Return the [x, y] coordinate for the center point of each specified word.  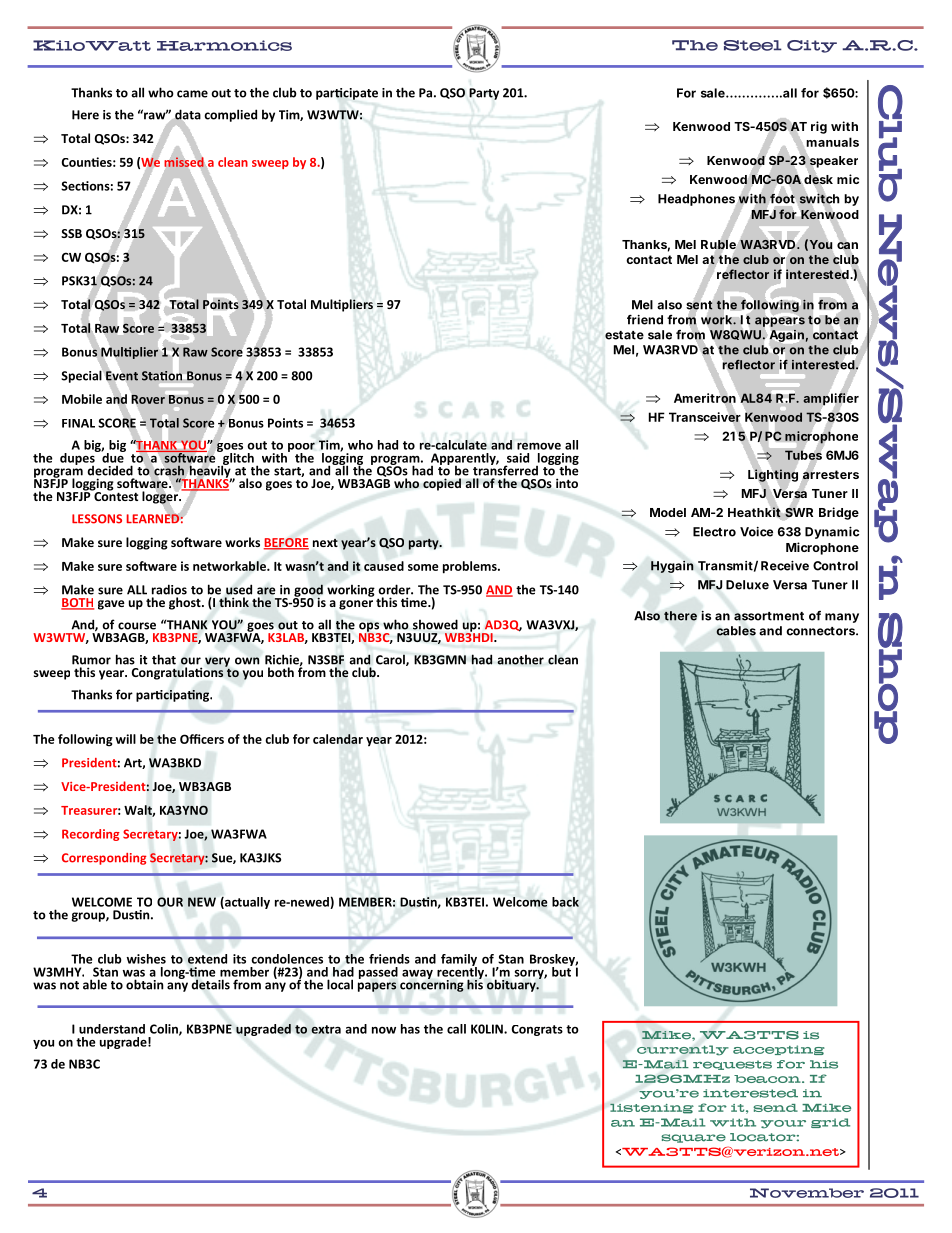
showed [435, 624]
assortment [769, 616]
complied [230, 115]
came [192, 94]
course [137, 626]
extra [326, 1029]
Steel [753, 45]
